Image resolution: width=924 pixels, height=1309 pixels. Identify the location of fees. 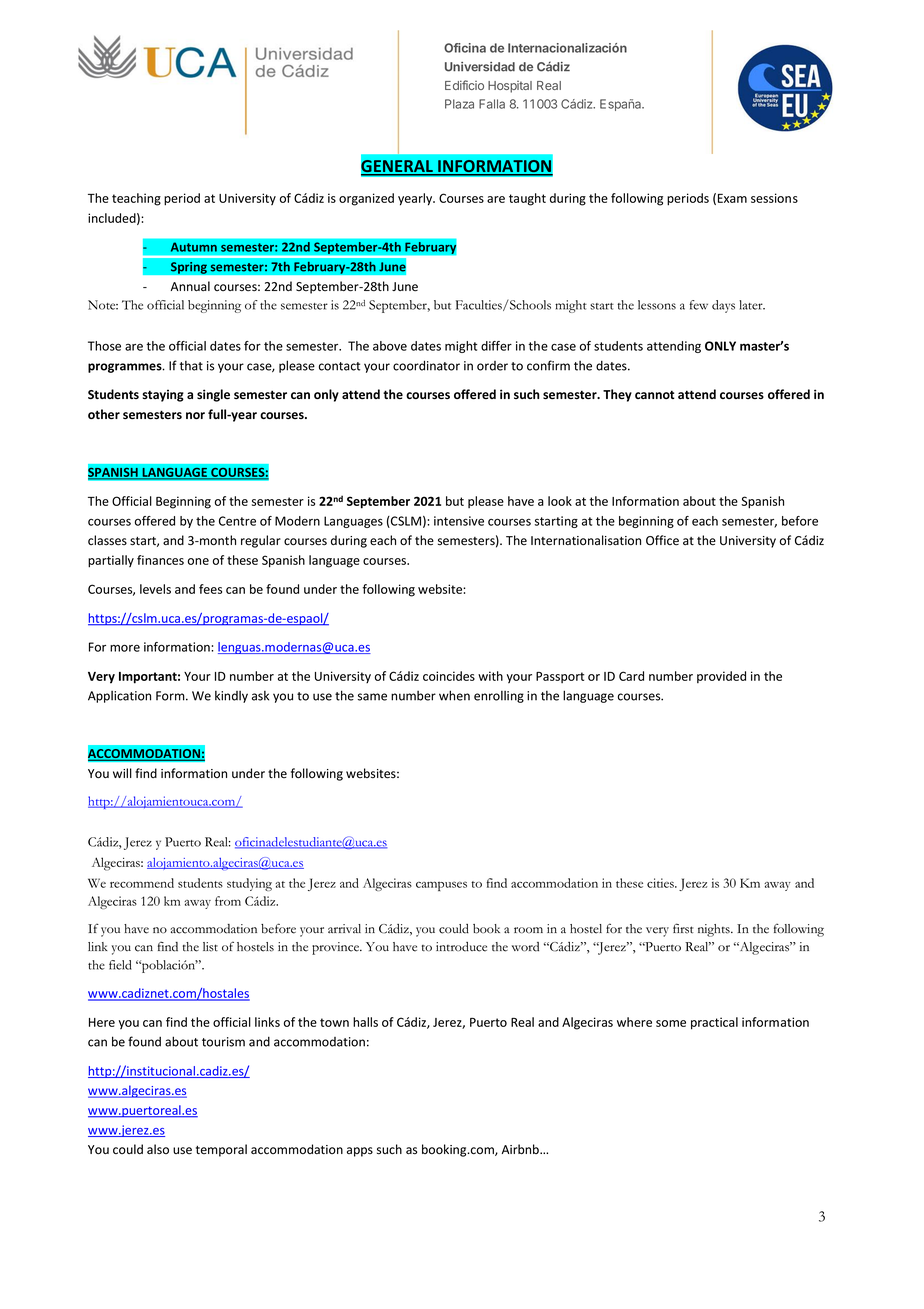
(210, 589).
